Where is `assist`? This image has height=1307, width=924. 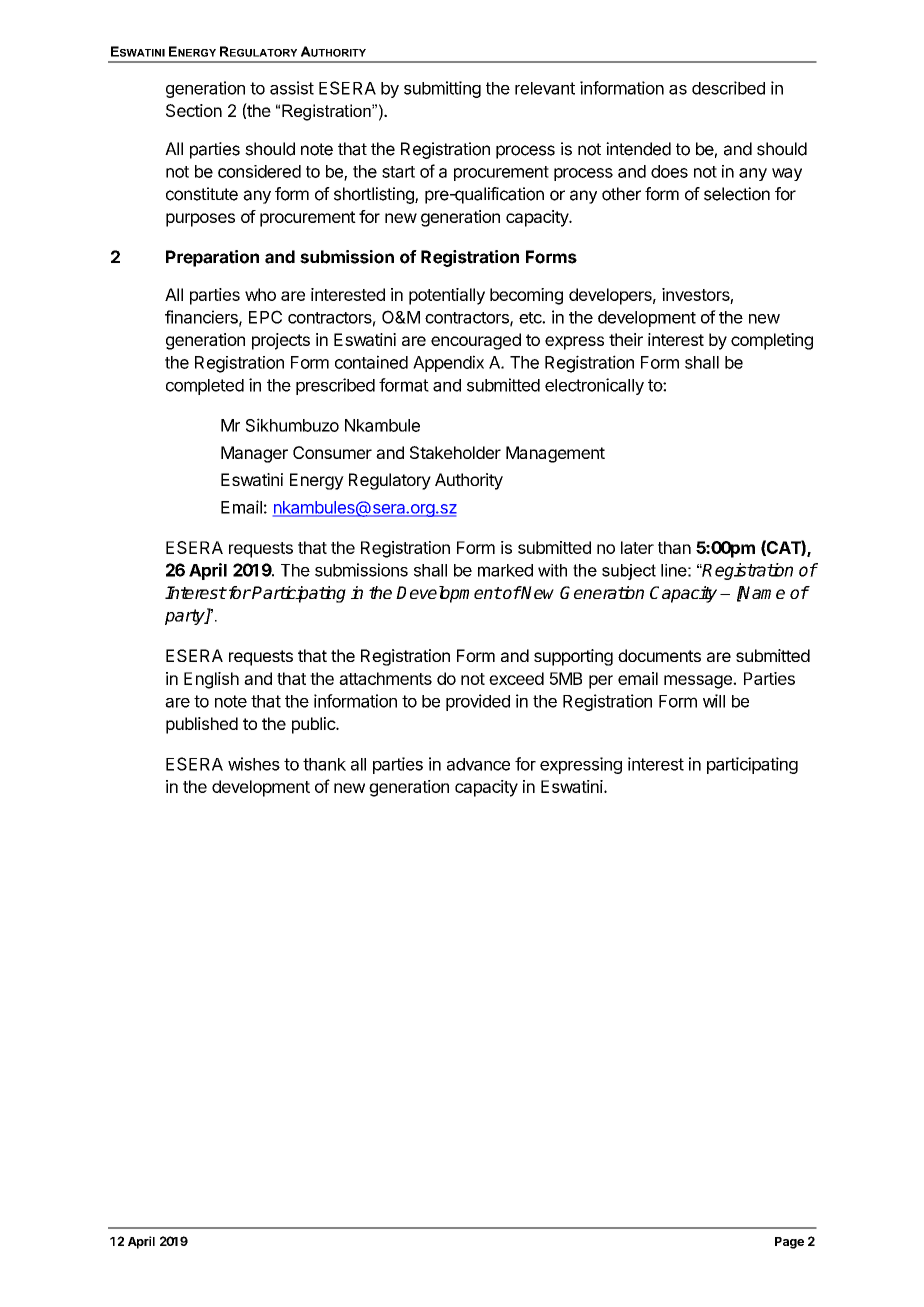
assist is located at coordinates (292, 88).
